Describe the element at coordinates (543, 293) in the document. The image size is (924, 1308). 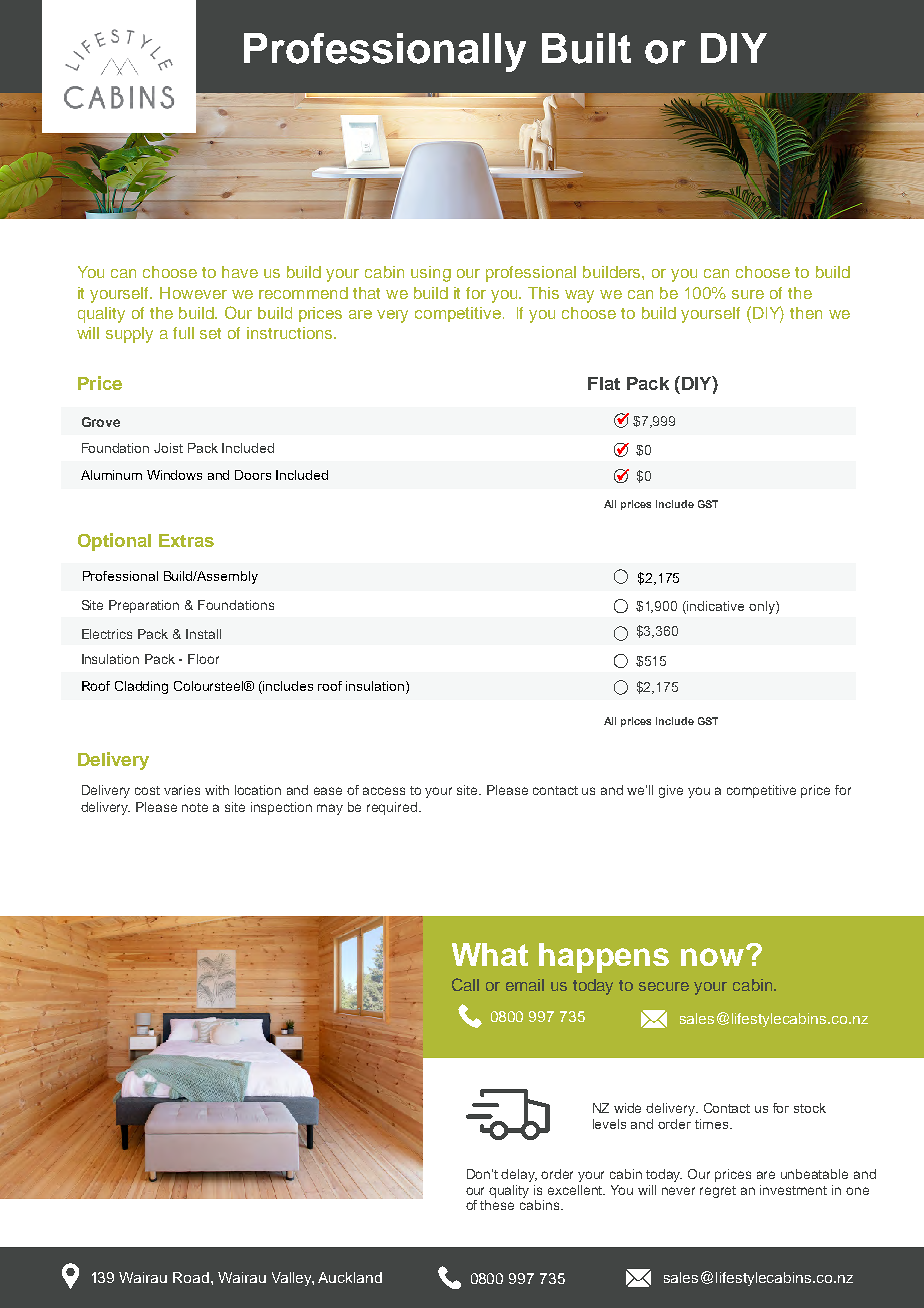
I see `This` at that location.
